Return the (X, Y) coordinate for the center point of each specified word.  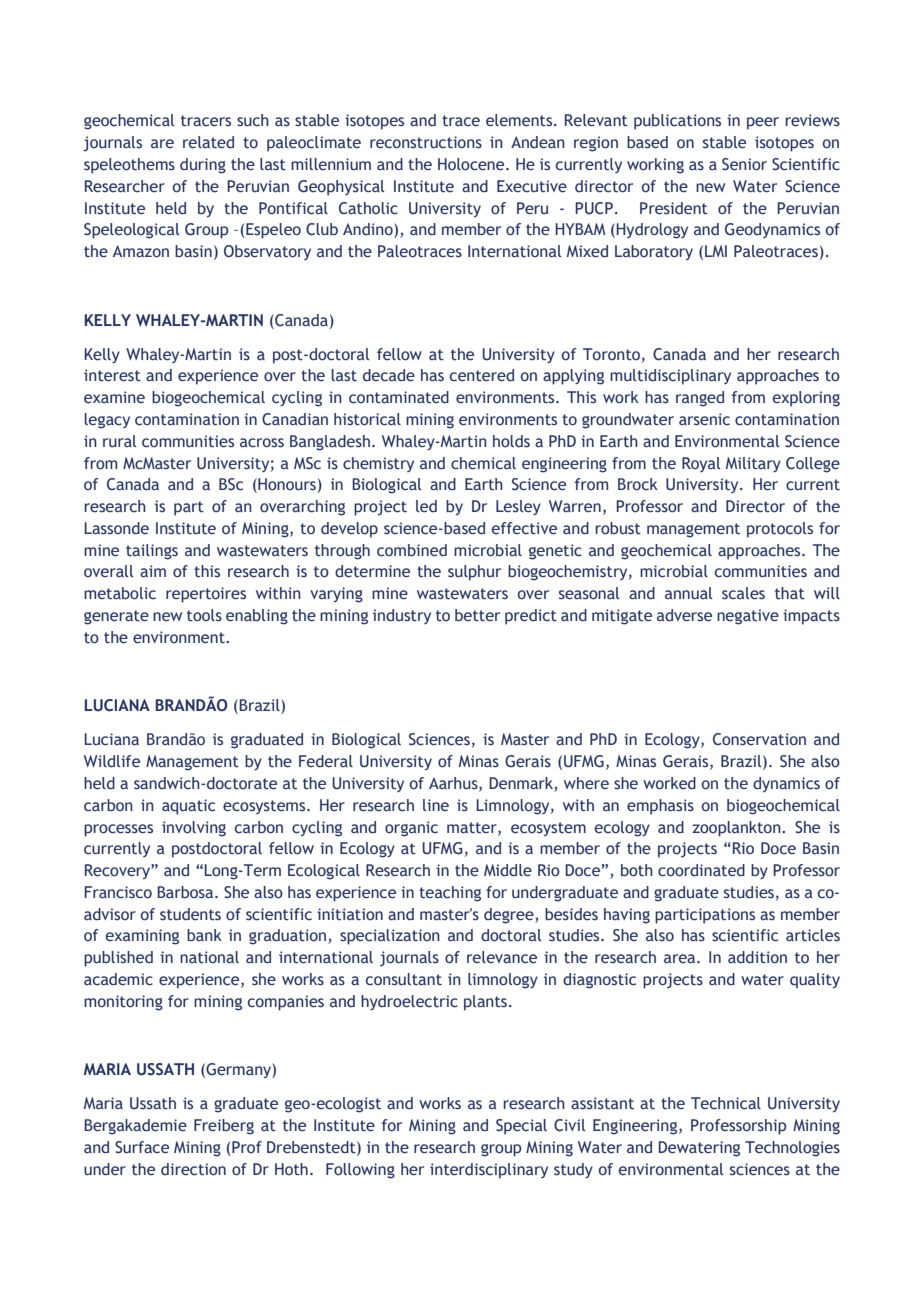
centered (482, 375)
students (190, 914)
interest (112, 375)
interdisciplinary (489, 1171)
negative (748, 617)
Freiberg (224, 1127)
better (477, 615)
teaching (450, 894)
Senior (744, 164)
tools (204, 615)
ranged (700, 399)
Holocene (472, 164)
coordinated (701, 870)
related (208, 142)
